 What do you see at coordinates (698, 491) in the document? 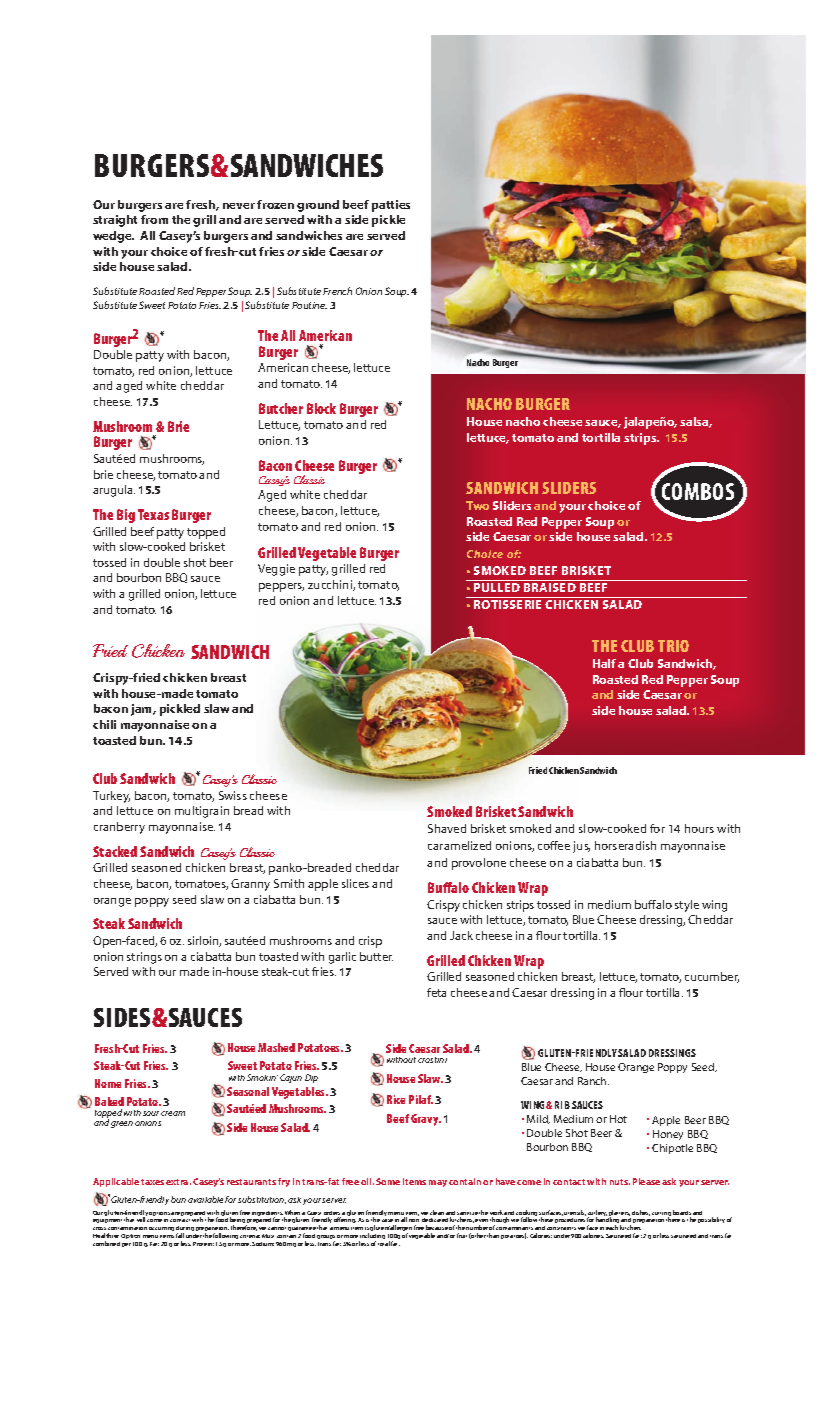
I see `COMBOS` at bounding box center [698, 491].
